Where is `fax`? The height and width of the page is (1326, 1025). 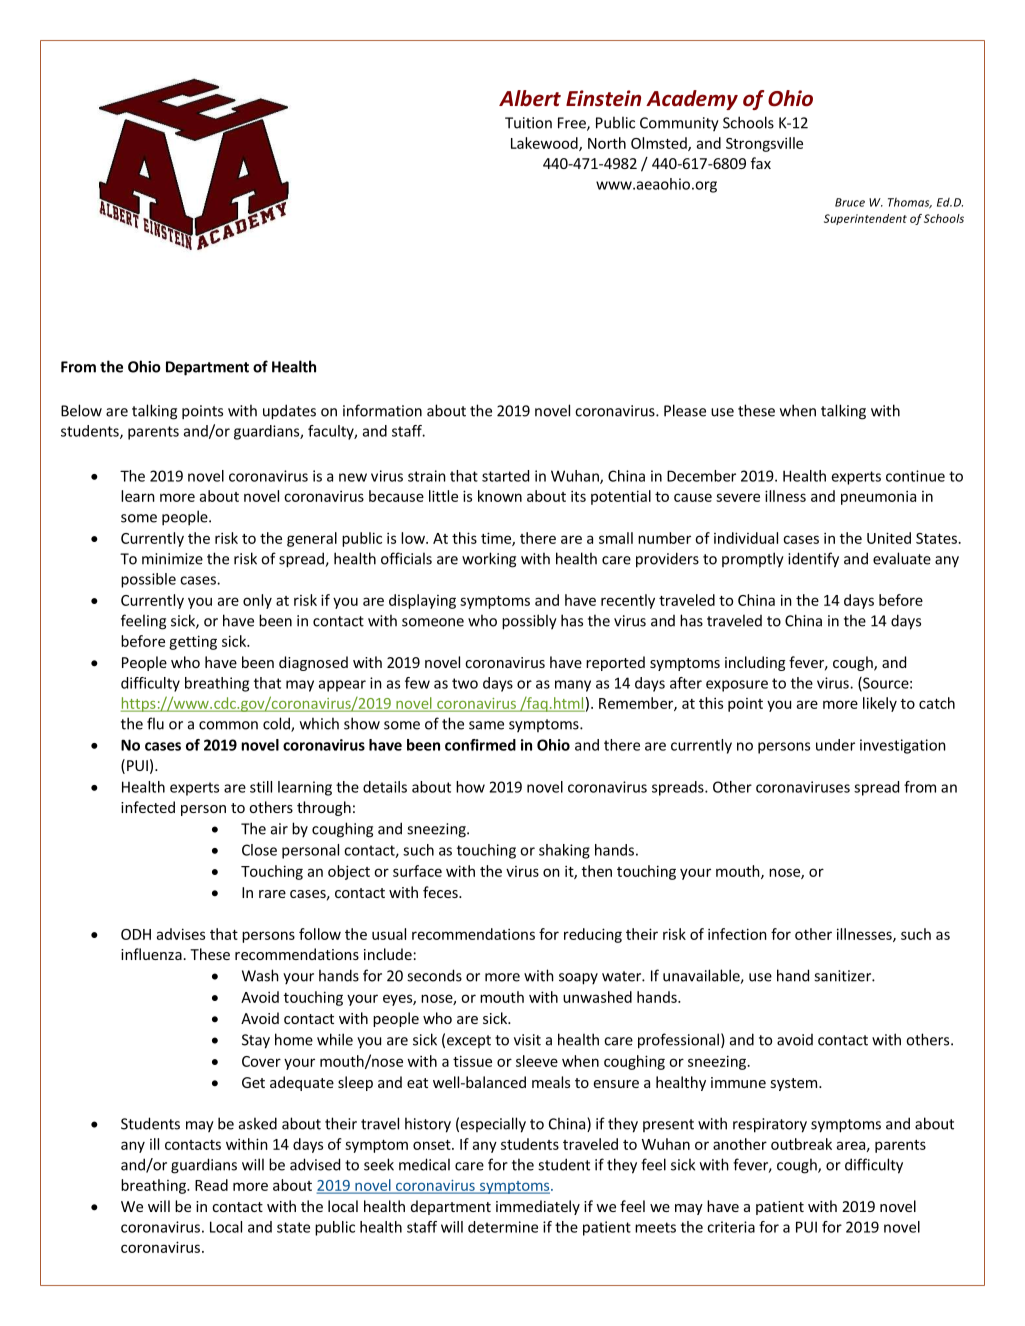
fax is located at coordinates (761, 163).
